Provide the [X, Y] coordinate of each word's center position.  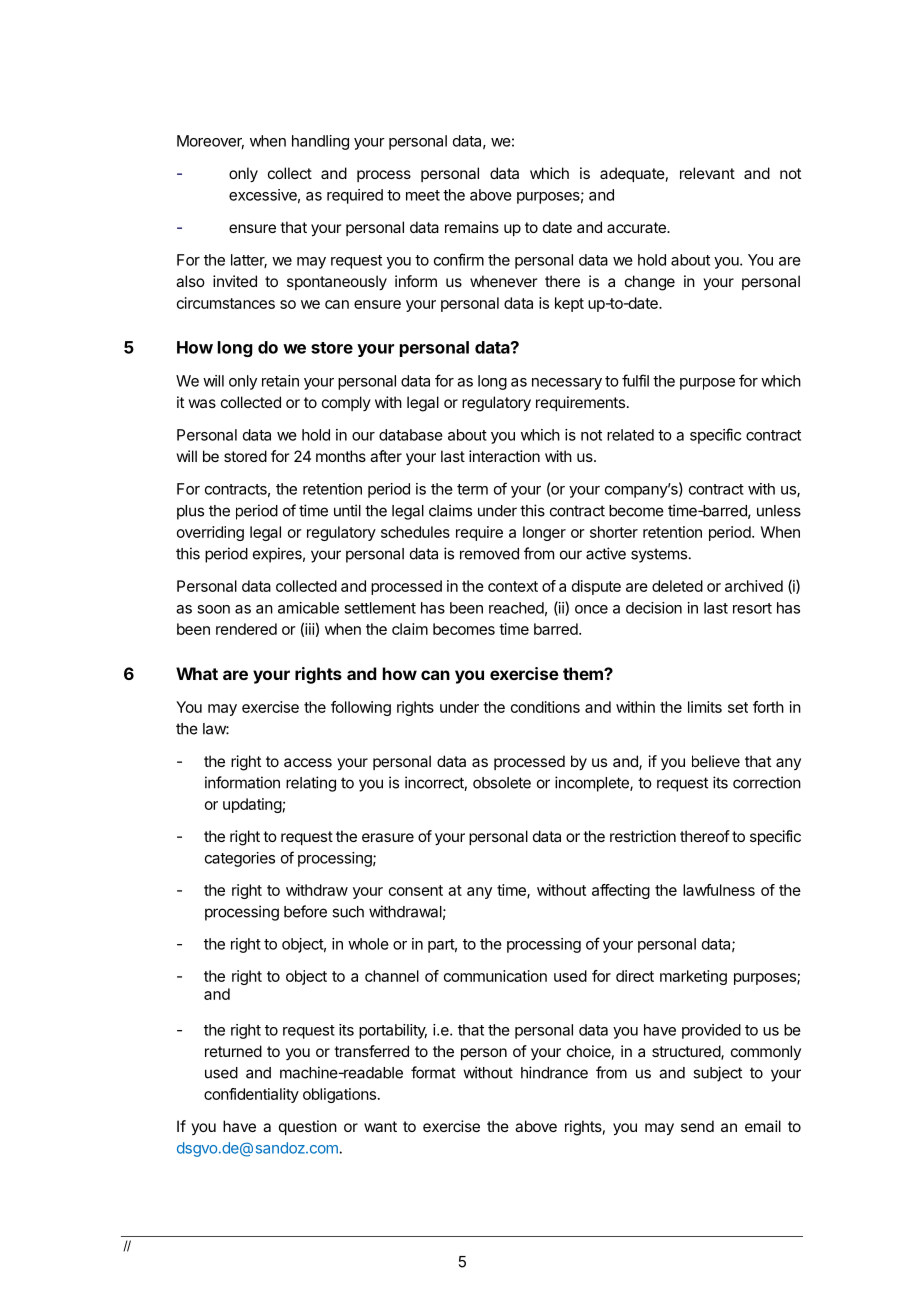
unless [779, 511]
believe [716, 761]
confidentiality [251, 1095]
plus [190, 512]
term [472, 489]
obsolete [502, 783]
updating [252, 805]
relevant [707, 173]
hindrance [554, 1072]
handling [320, 142]
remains [472, 227]
